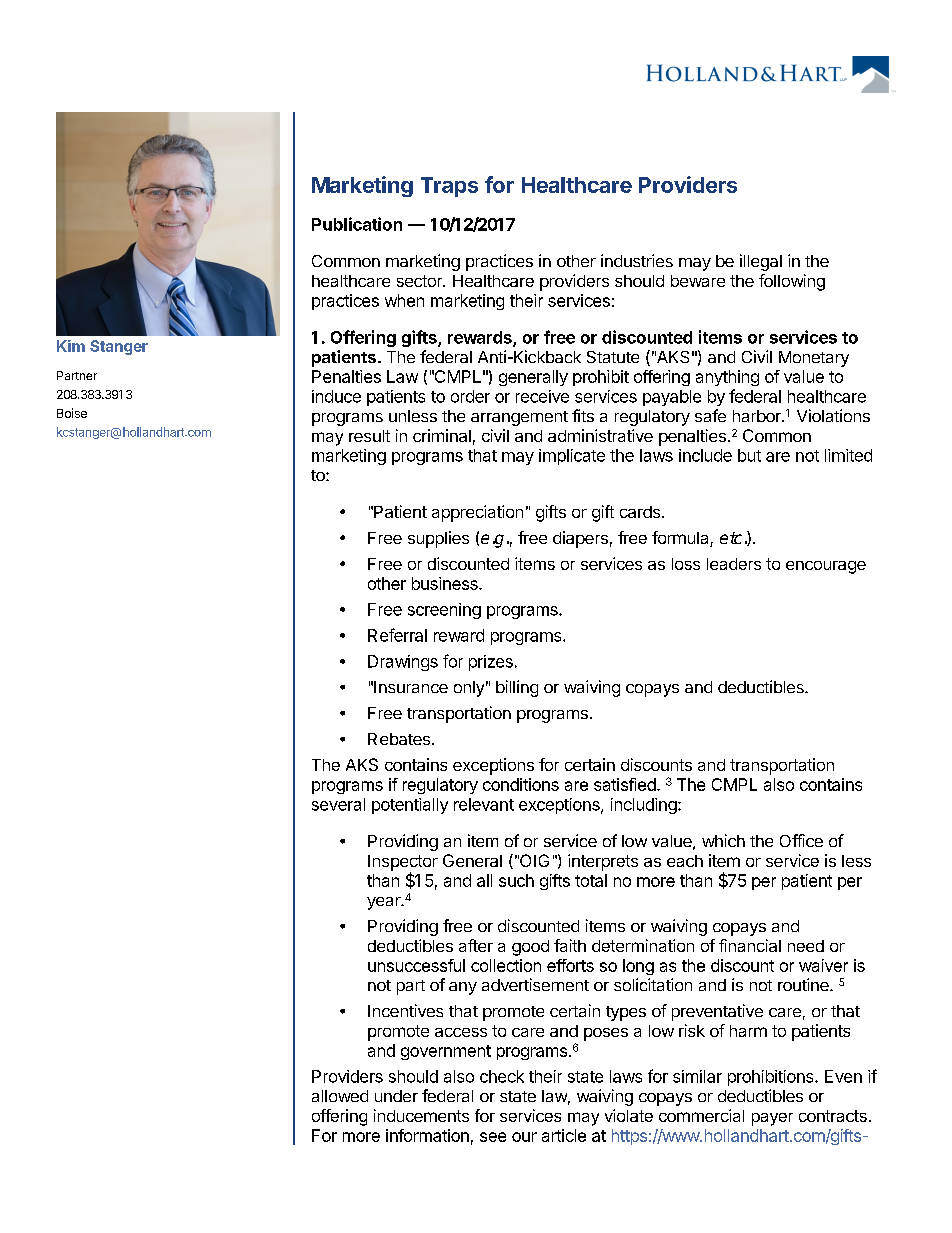  I want to click on Referral, so click(397, 635).
